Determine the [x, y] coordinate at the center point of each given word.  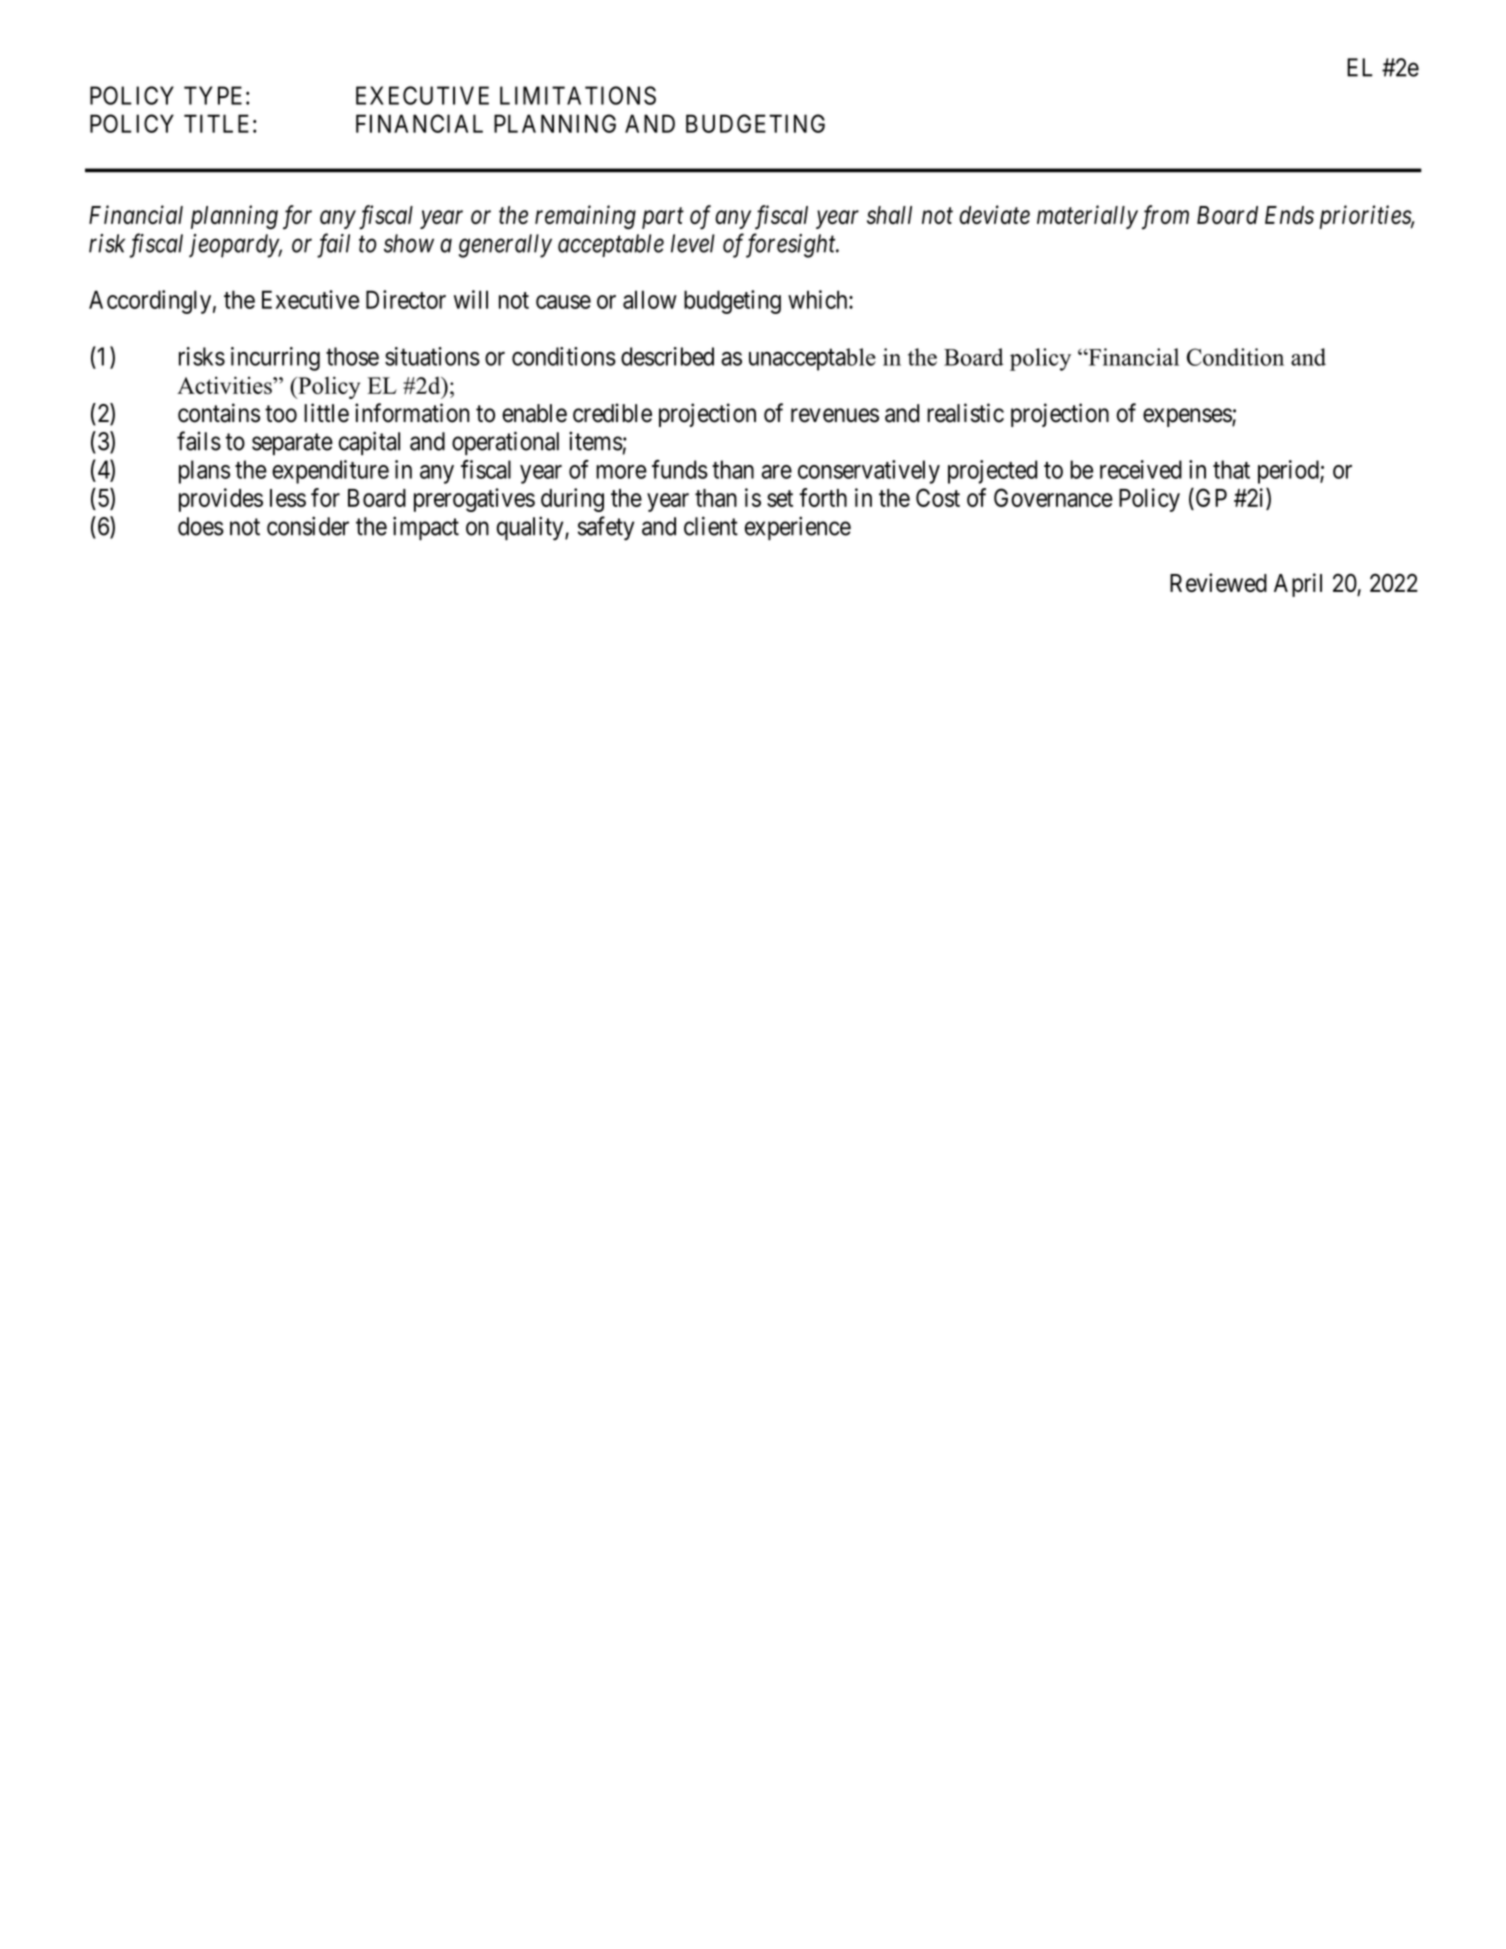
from [1165, 217]
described [667, 356]
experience [798, 528]
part [663, 218]
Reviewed [1218, 582]
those [352, 356]
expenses [1188, 417]
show [409, 243]
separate [292, 444]
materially [1087, 217]
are [777, 472]
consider [308, 526]
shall [889, 215]
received [1141, 469]
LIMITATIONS [578, 95]
